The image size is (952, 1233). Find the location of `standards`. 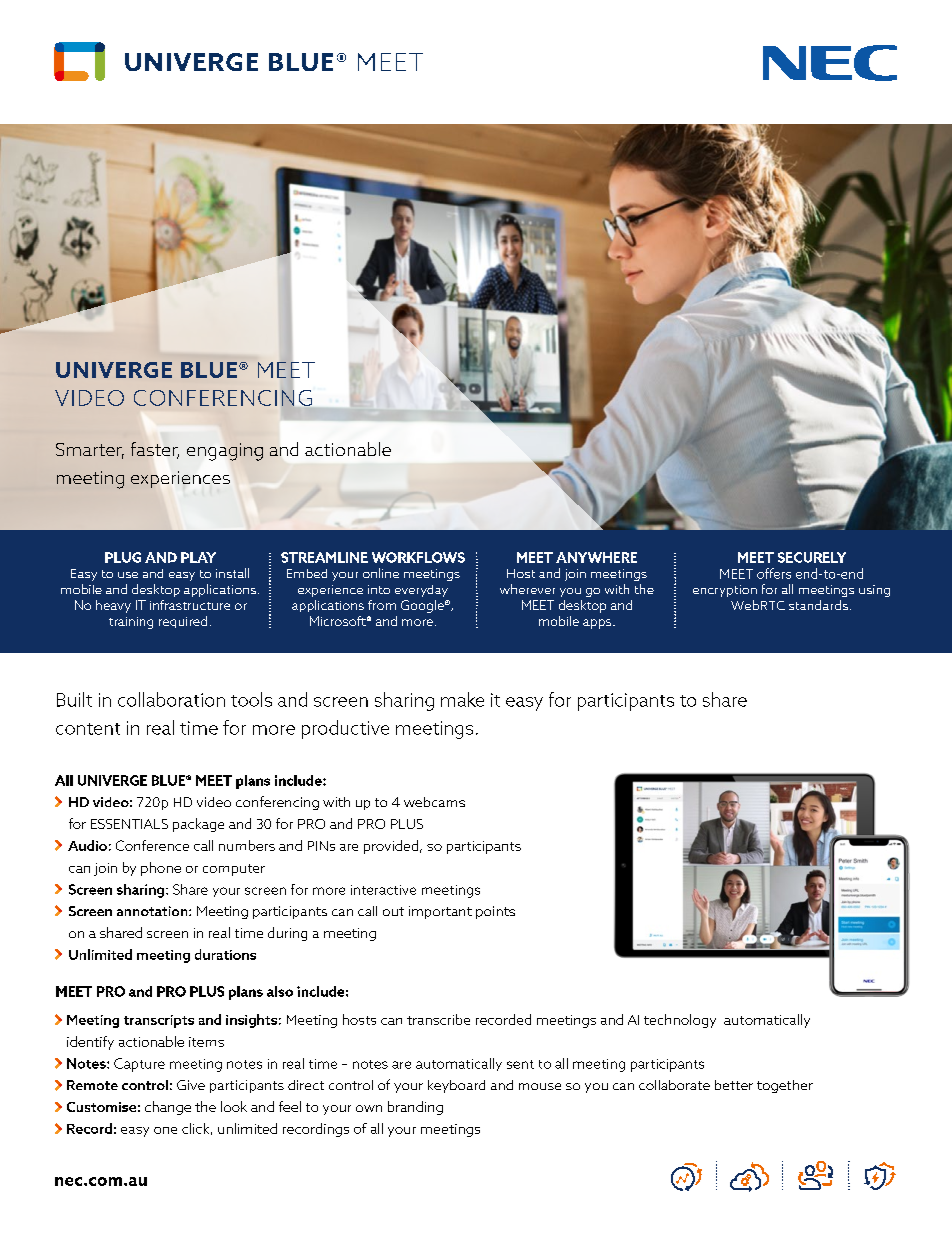

standards is located at coordinates (818, 605).
